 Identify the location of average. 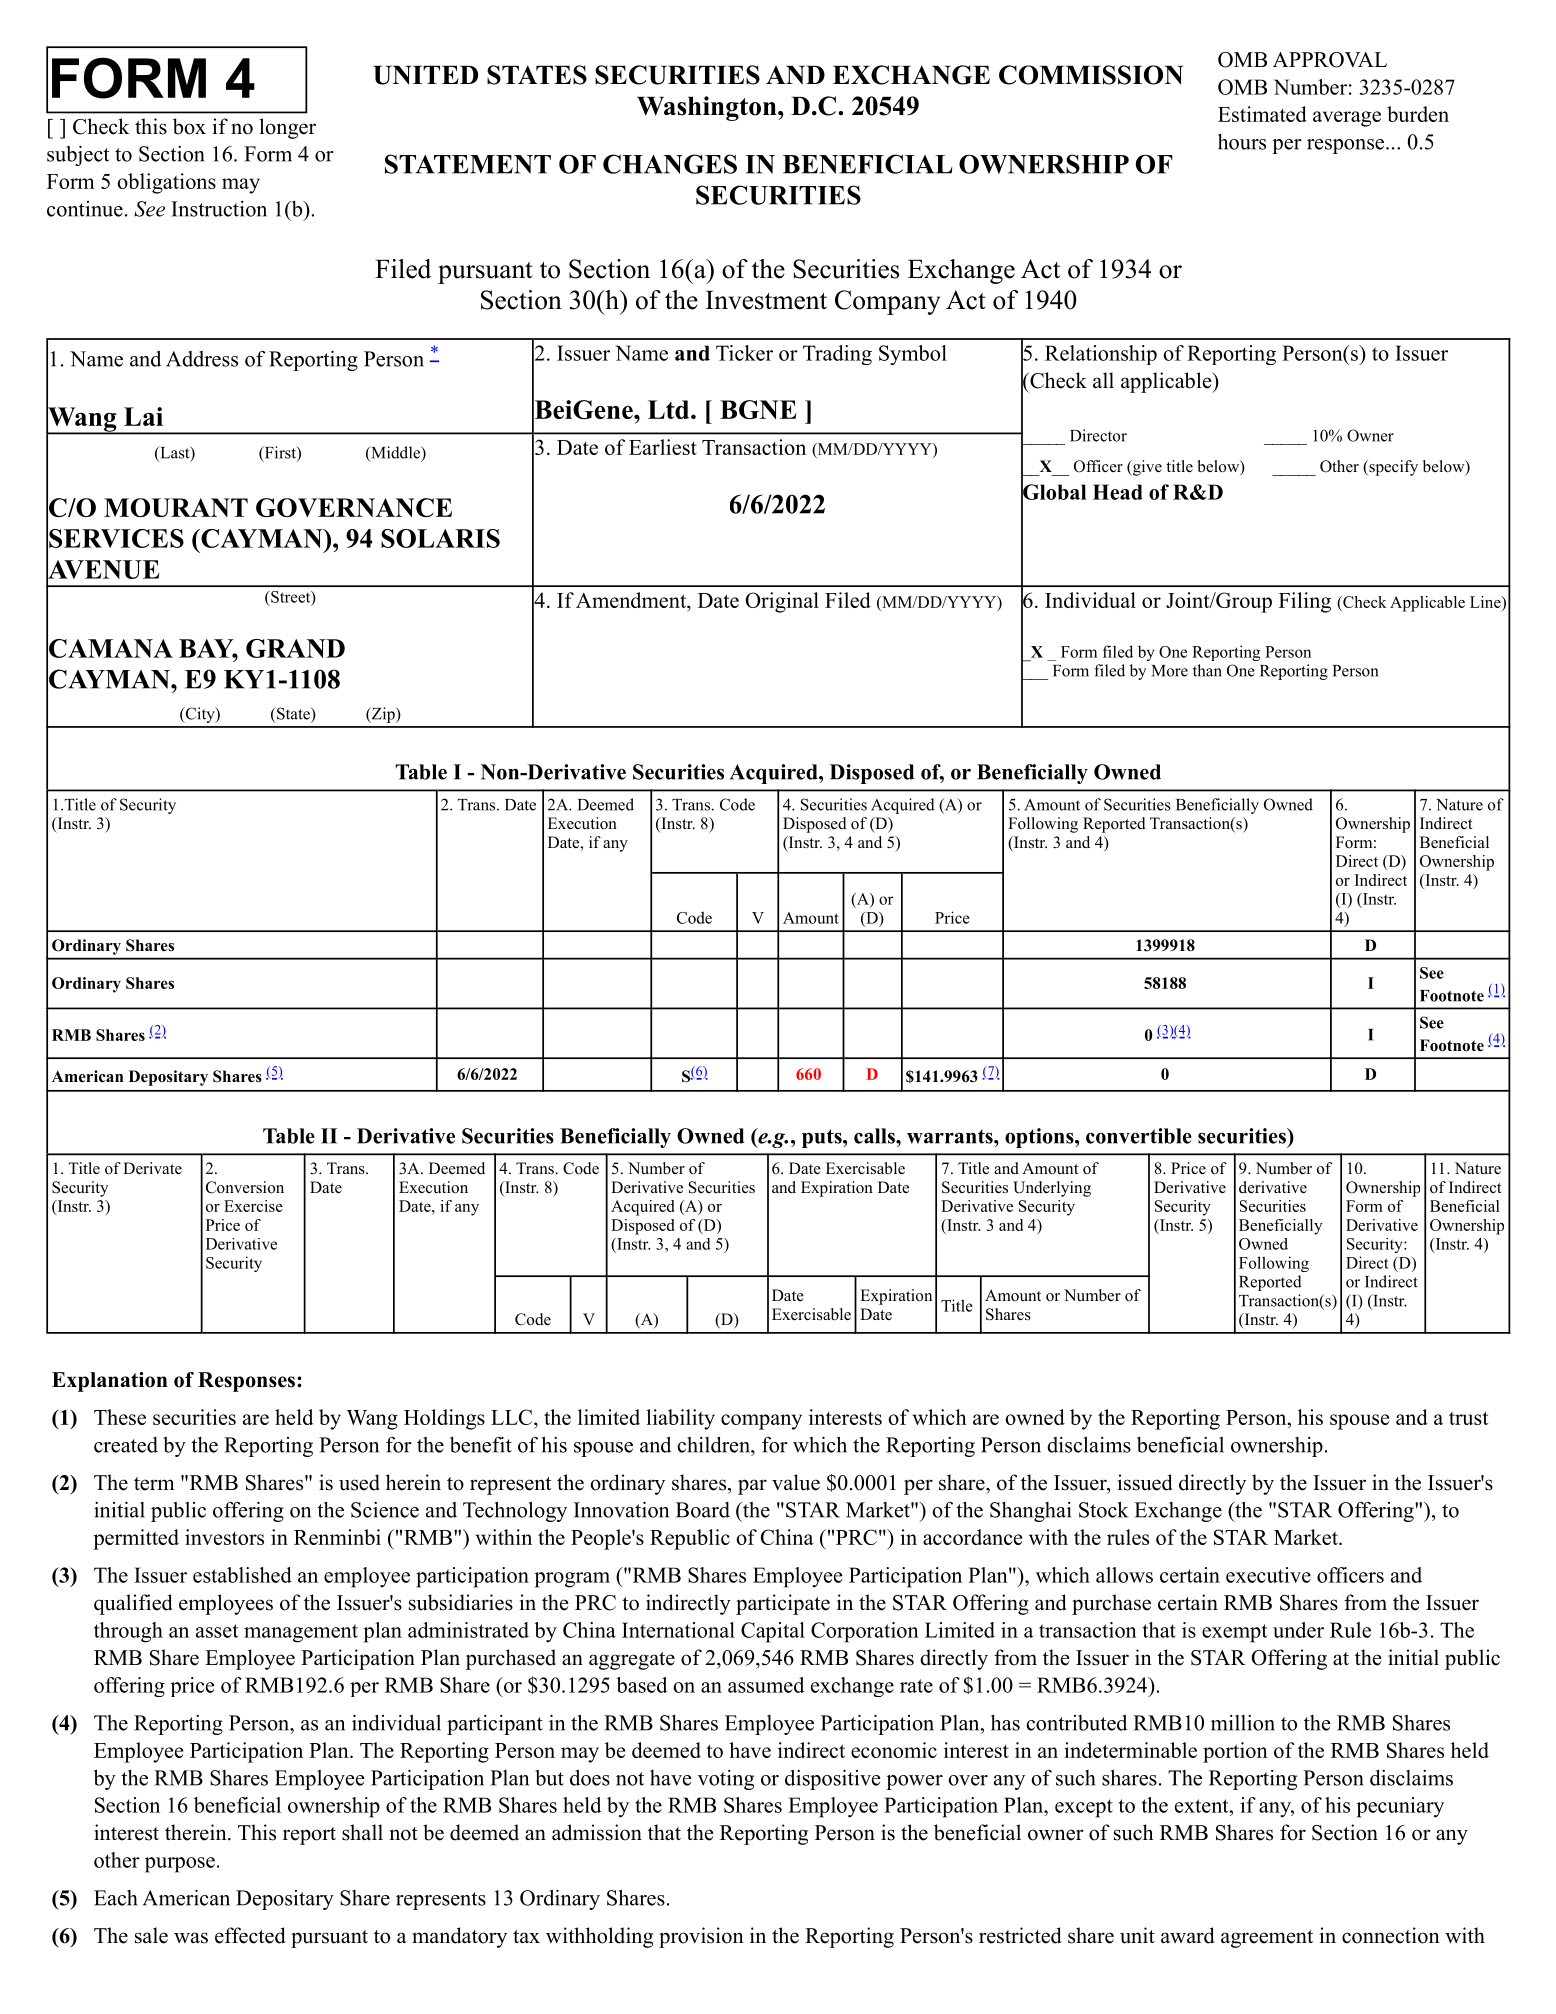
(1347, 119).
